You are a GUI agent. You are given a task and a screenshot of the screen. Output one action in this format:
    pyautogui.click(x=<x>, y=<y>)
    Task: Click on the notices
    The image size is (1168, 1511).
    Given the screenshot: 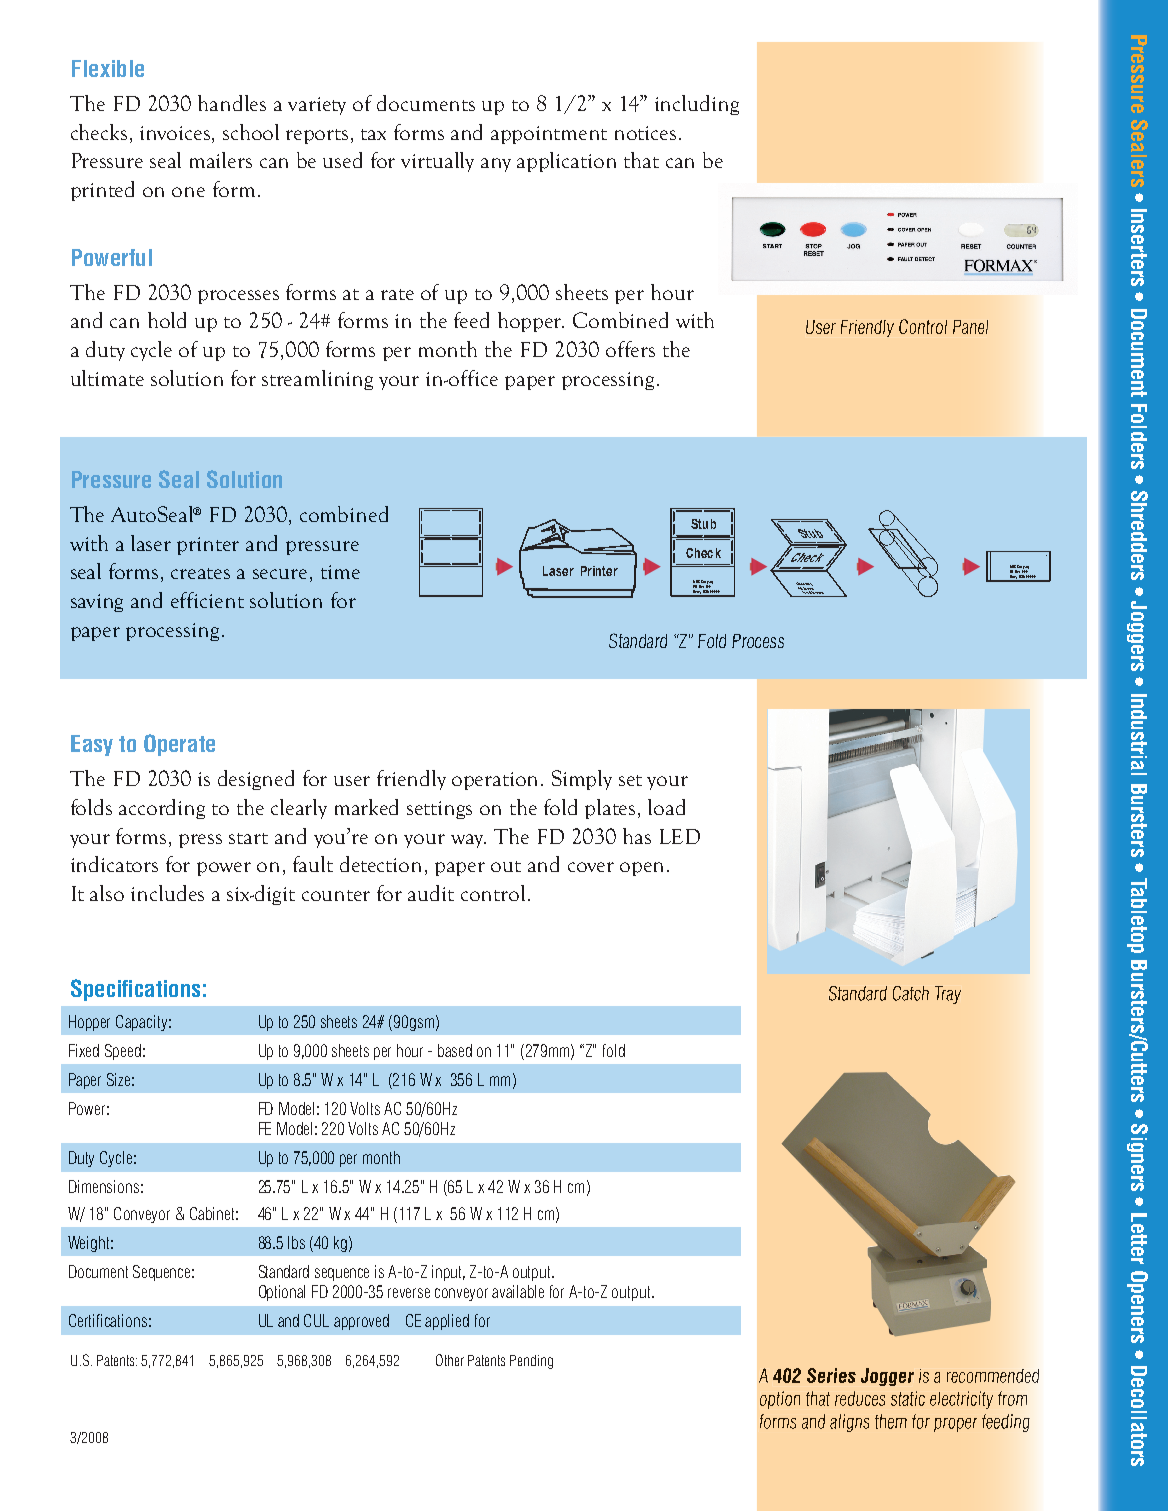 What is the action you would take?
    pyautogui.click(x=645, y=133)
